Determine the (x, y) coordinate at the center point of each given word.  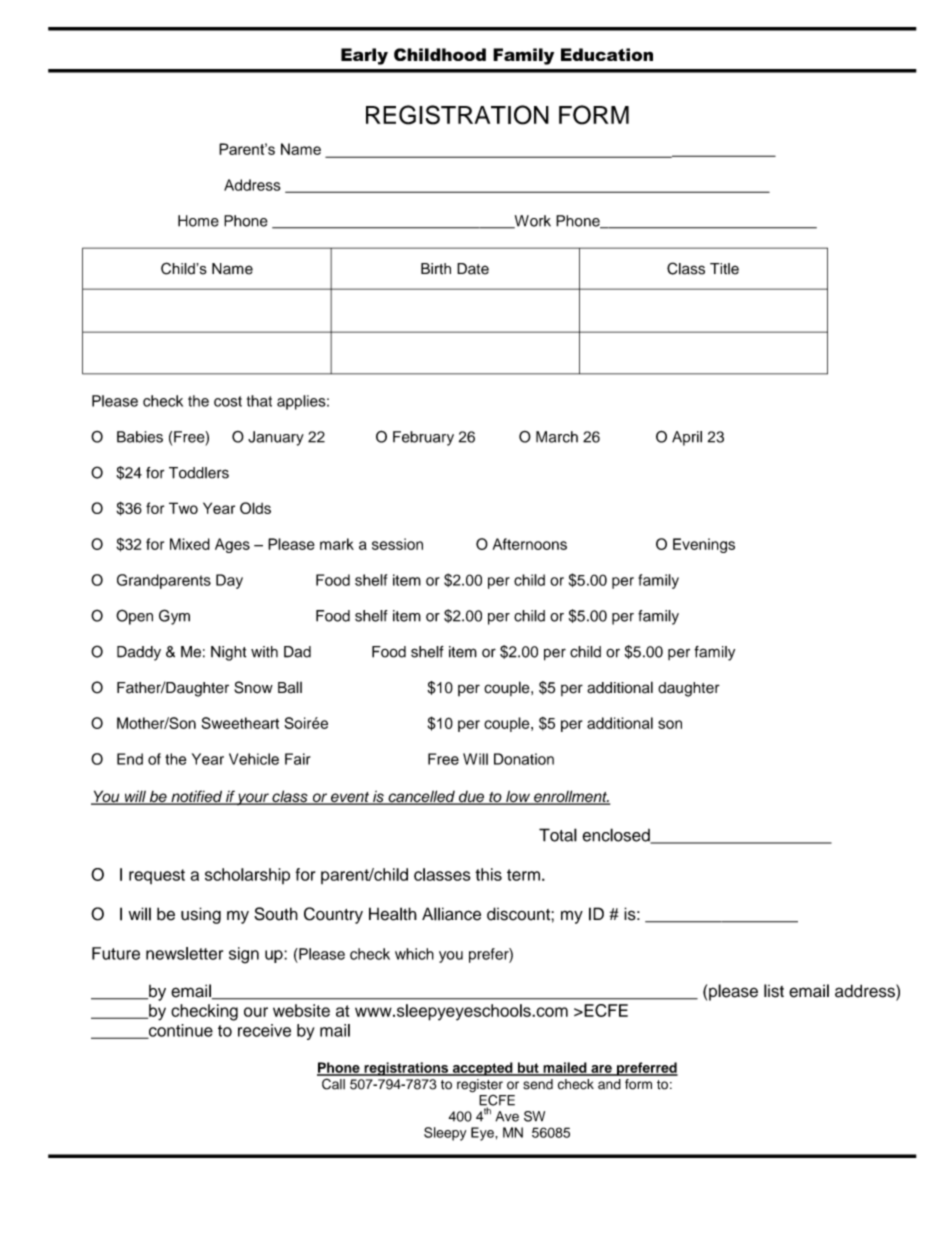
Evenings (704, 545)
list (774, 991)
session (397, 544)
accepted (482, 1069)
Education (607, 54)
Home (198, 221)
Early (364, 56)
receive (264, 1030)
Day (229, 581)
